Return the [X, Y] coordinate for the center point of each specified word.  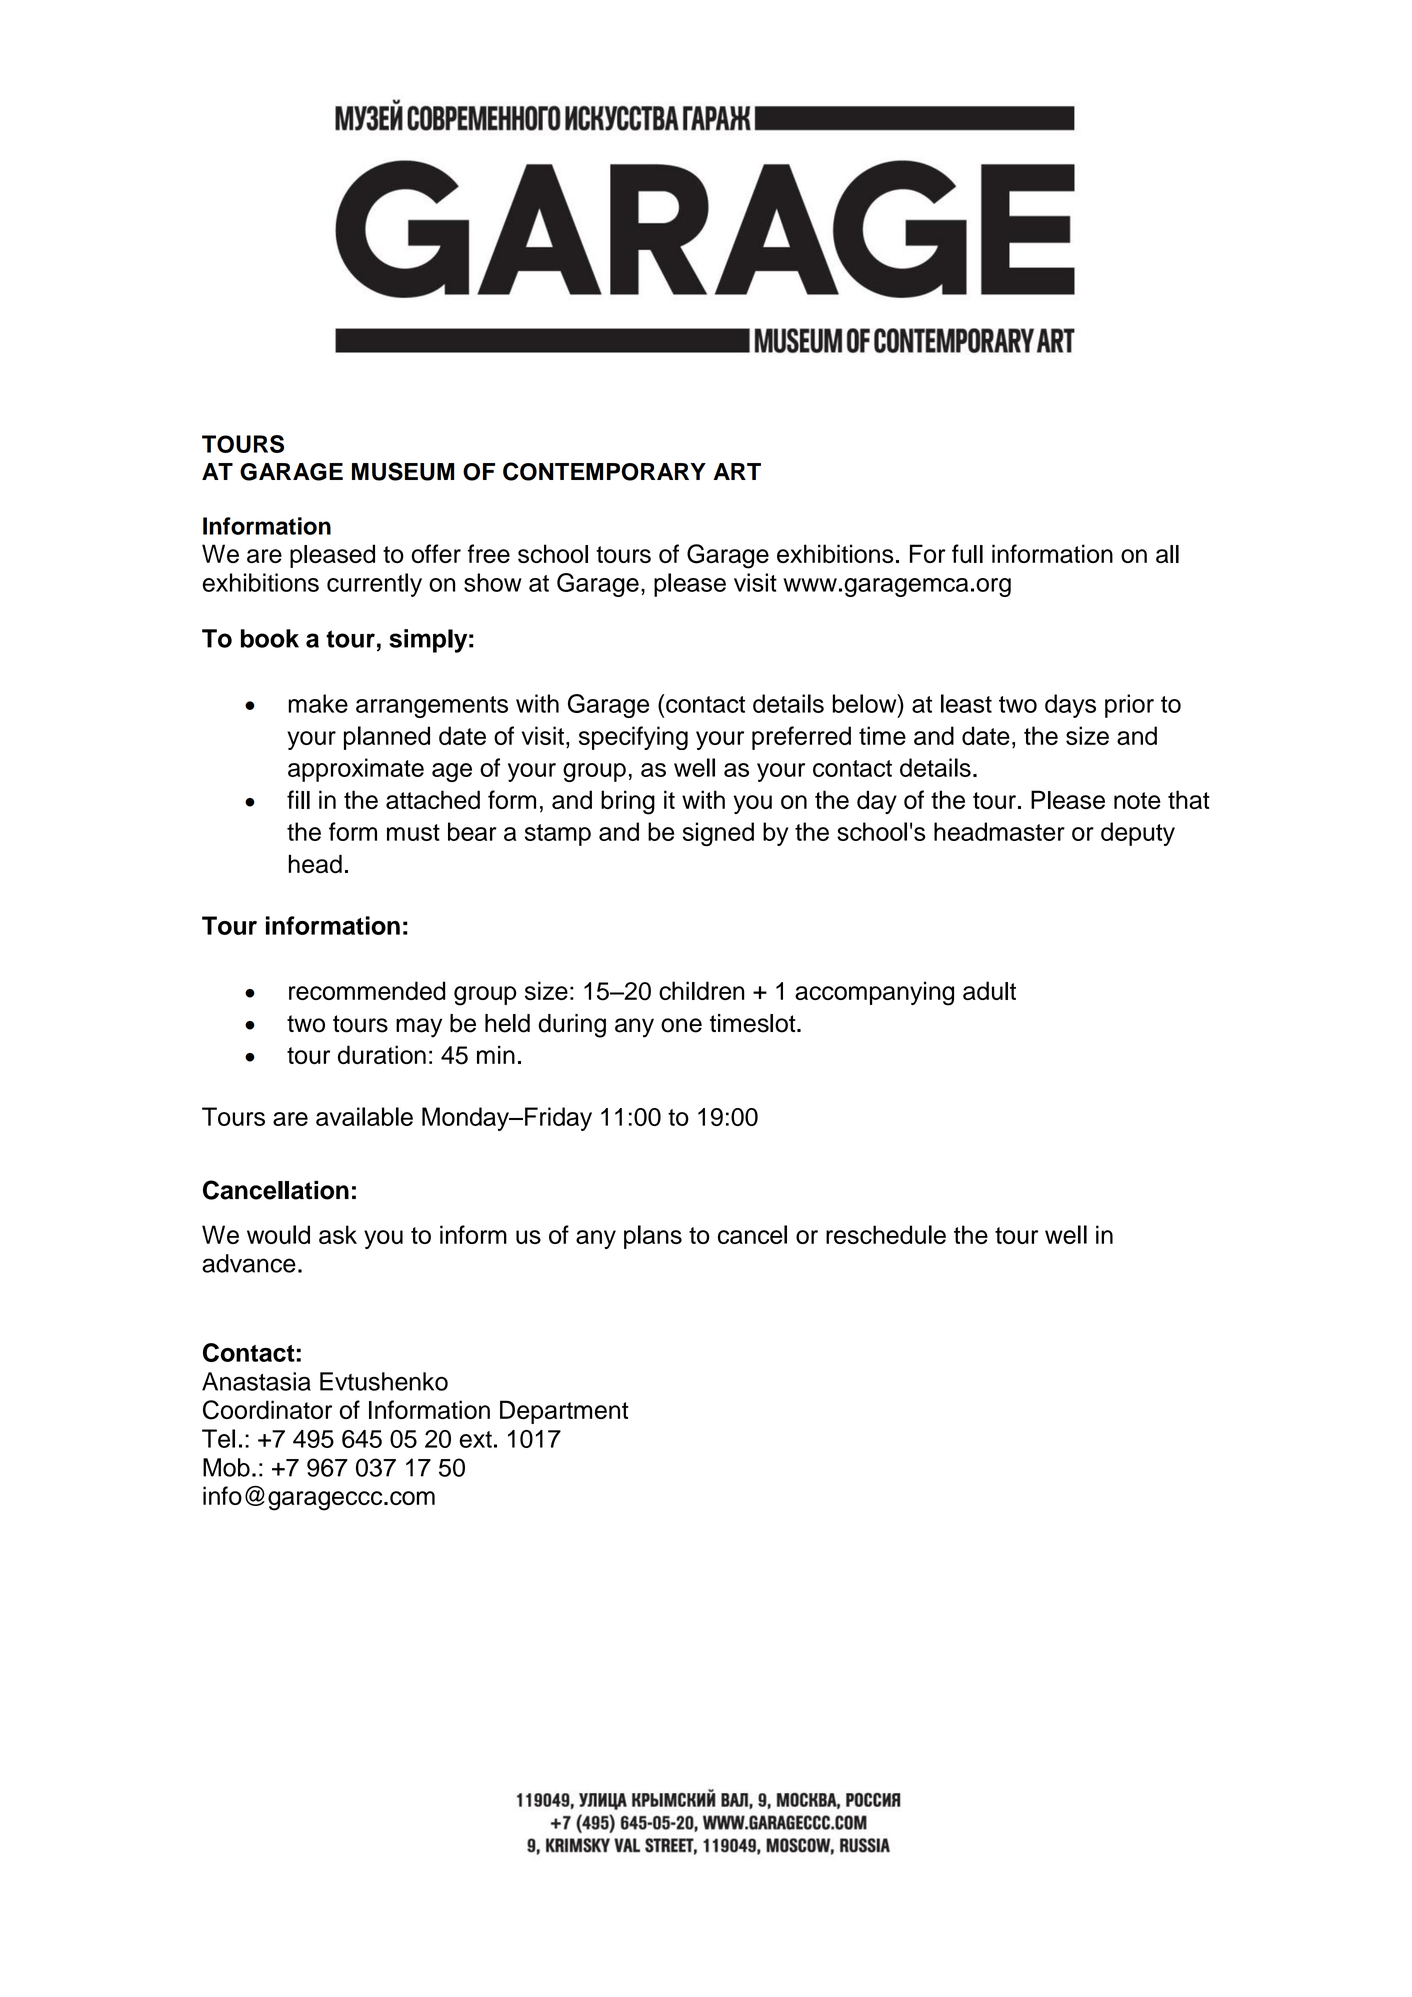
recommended [367, 990]
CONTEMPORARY [604, 471]
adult [989, 990]
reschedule [886, 1234]
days [1070, 706]
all [1167, 554]
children [702, 990]
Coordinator [267, 1410]
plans [653, 1237]
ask [338, 1234]
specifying [633, 738]
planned [387, 738]
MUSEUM [403, 471]
